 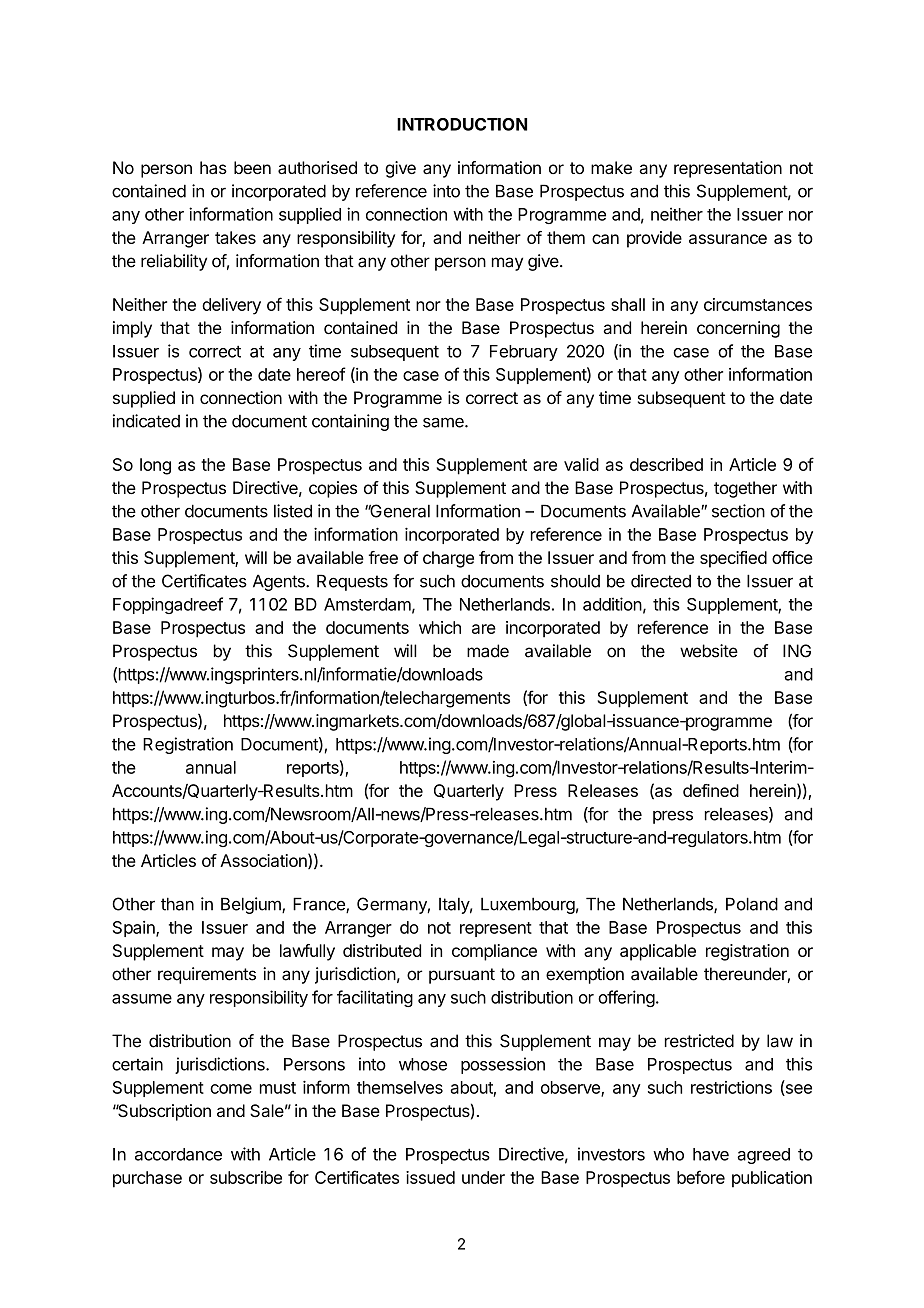 What do you see at coordinates (611, 167) in the screenshot?
I see `make` at bounding box center [611, 167].
